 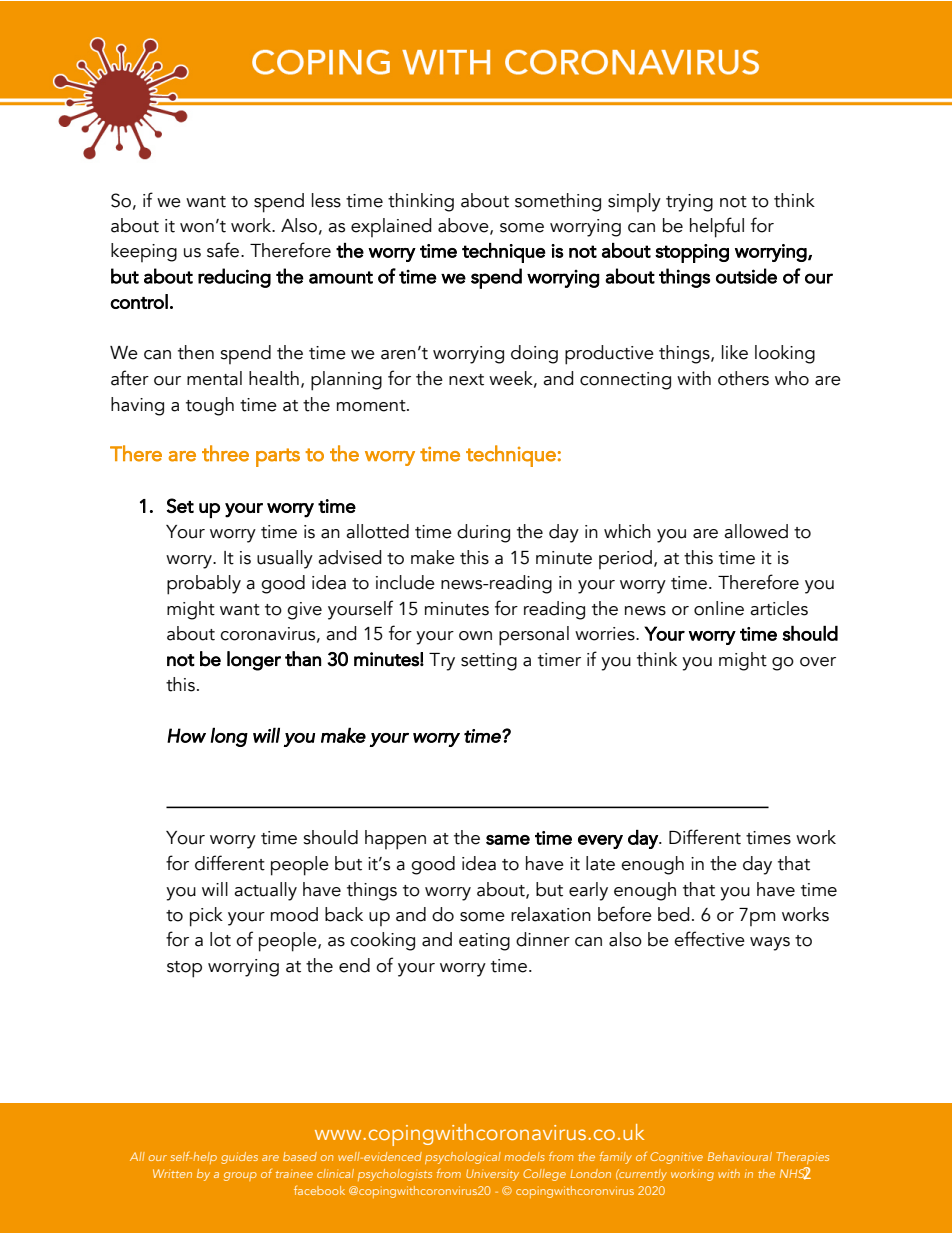 I want to click on psychological, so click(x=463, y=1158).
